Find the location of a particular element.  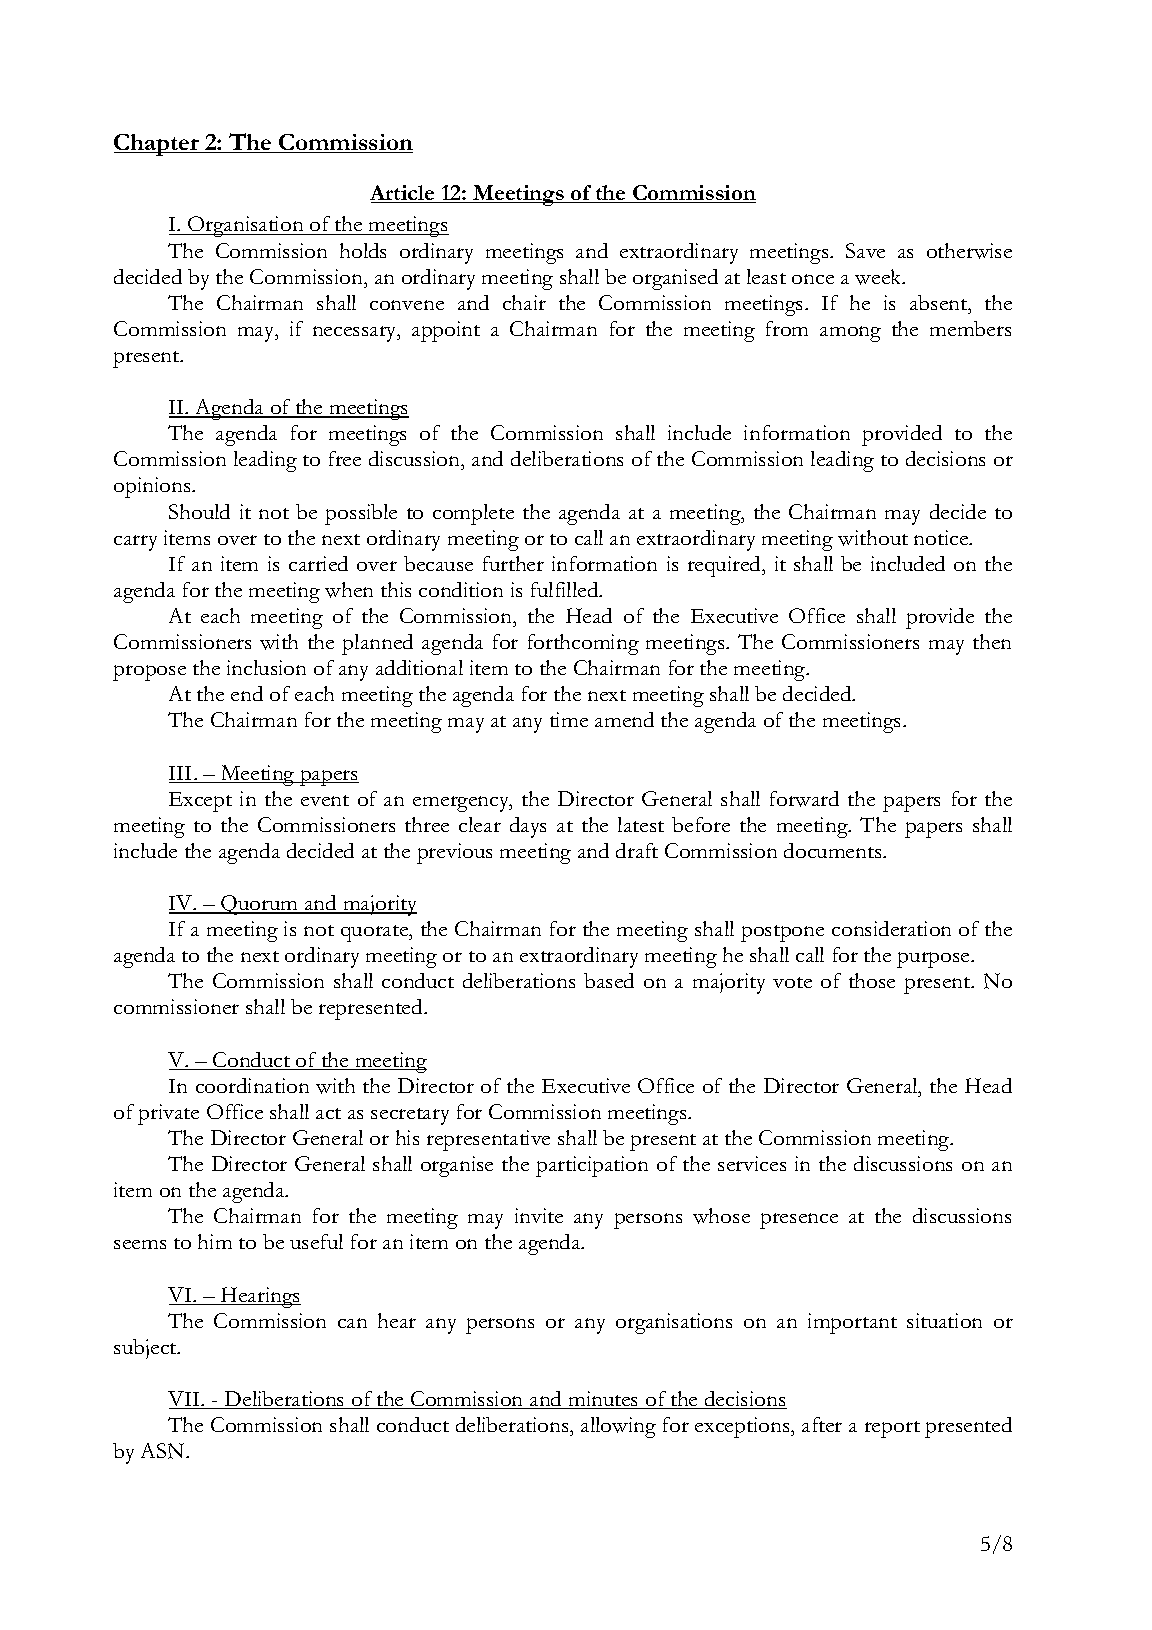

Article is located at coordinates (403, 194).
